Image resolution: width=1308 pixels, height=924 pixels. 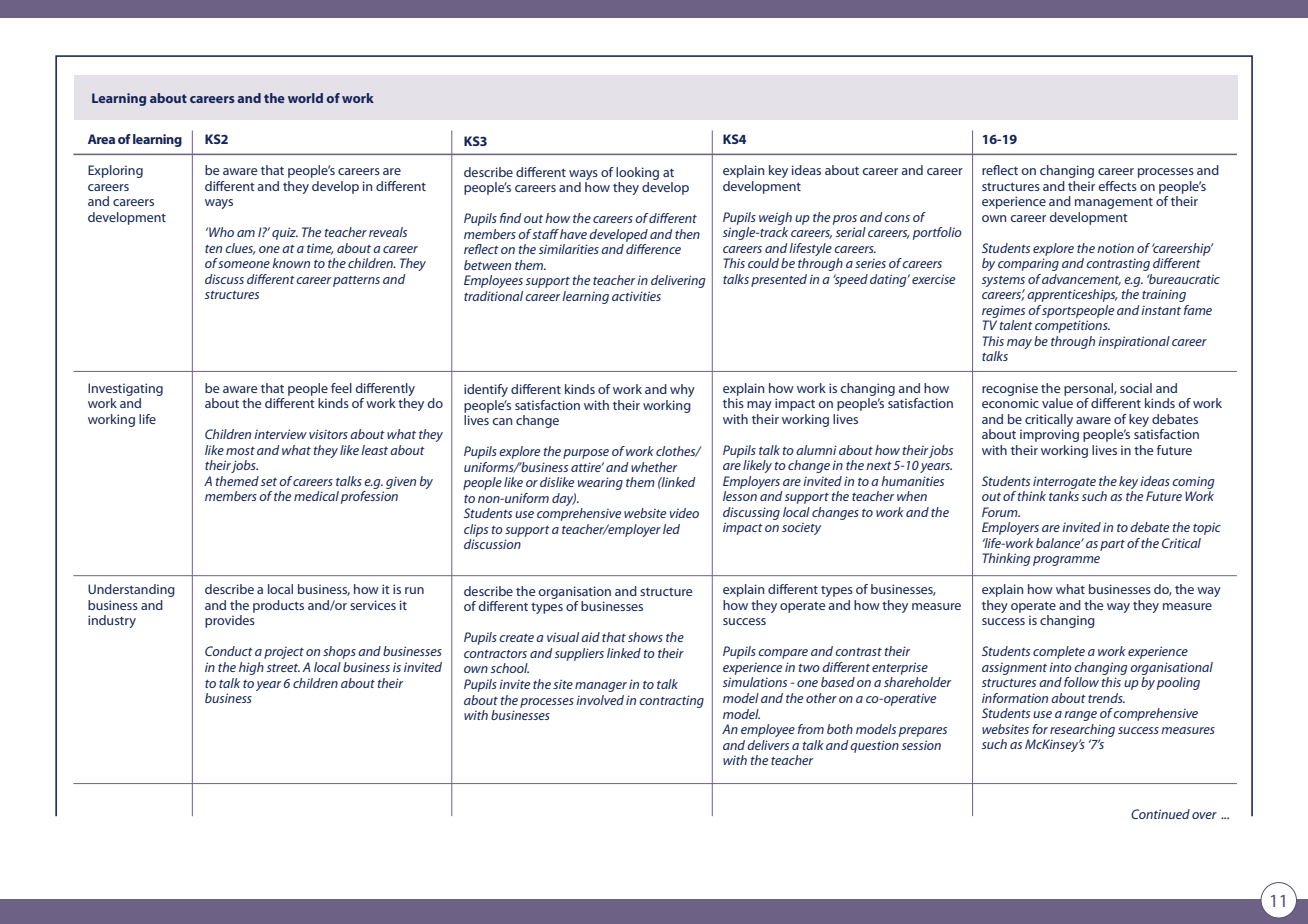 What do you see at coordinates (682, 390) in the image?
I see `why` at bounding box center [682, 390].
